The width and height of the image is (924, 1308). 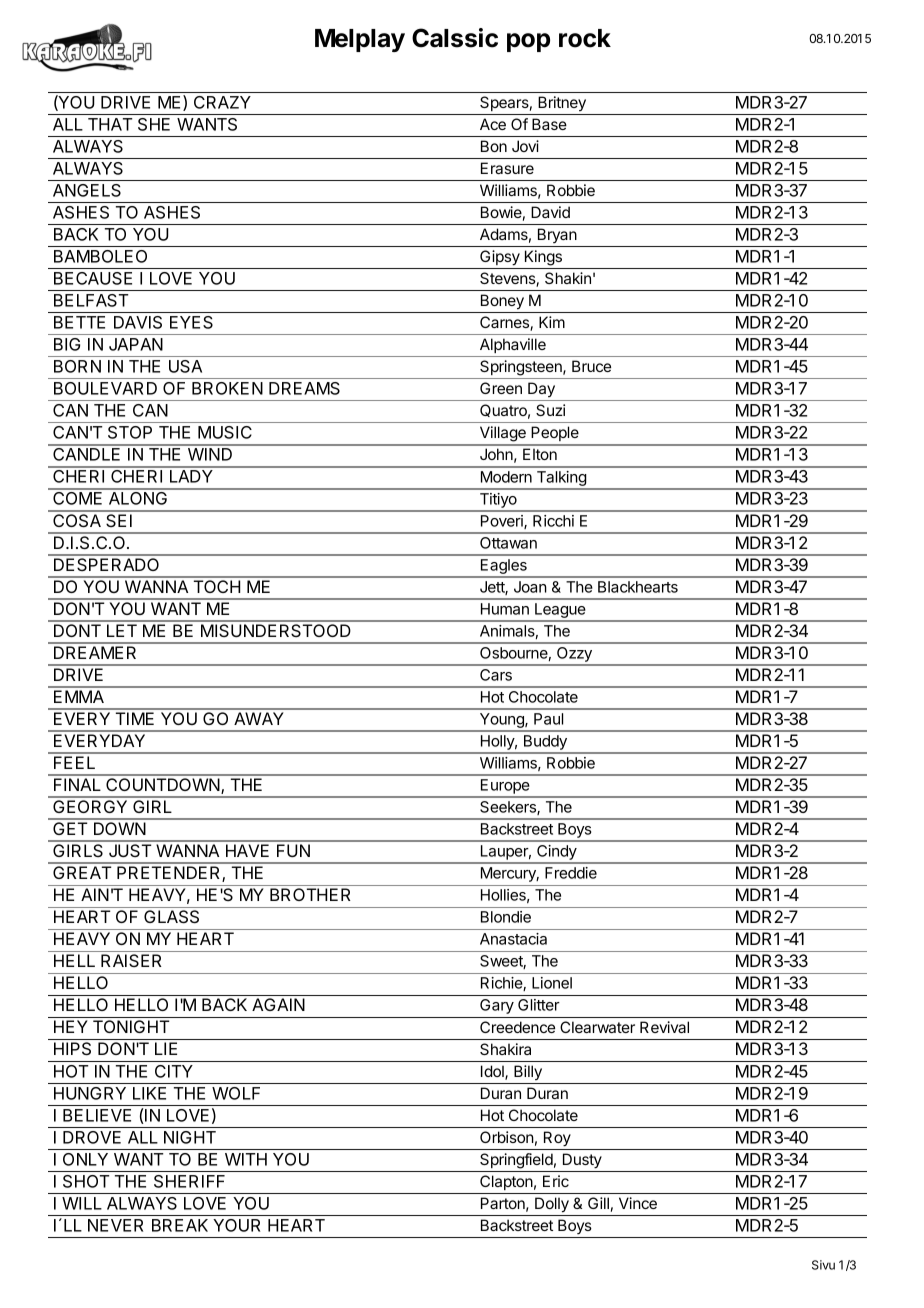 What do you see at coordinates (293, 850) in the image?
I see `FUN` at bounding box center [293, 850].
